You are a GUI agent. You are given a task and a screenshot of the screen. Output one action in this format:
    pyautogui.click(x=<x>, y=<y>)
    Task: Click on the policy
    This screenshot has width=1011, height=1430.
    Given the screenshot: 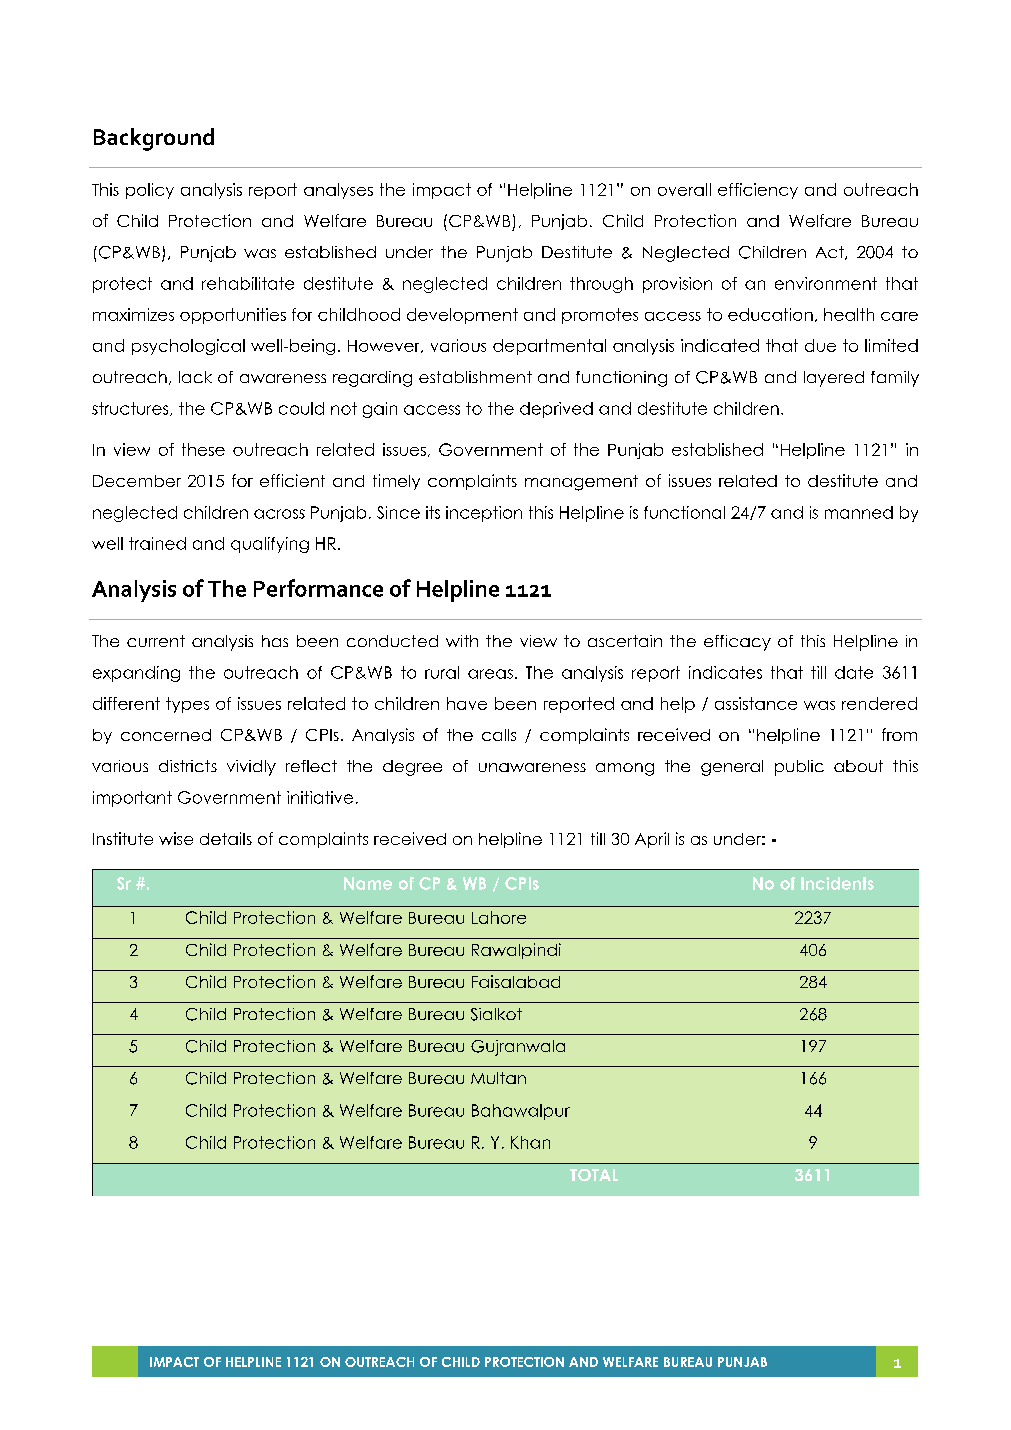 What is the action you would take?
    pyautogui.click(x=150, y=191)
